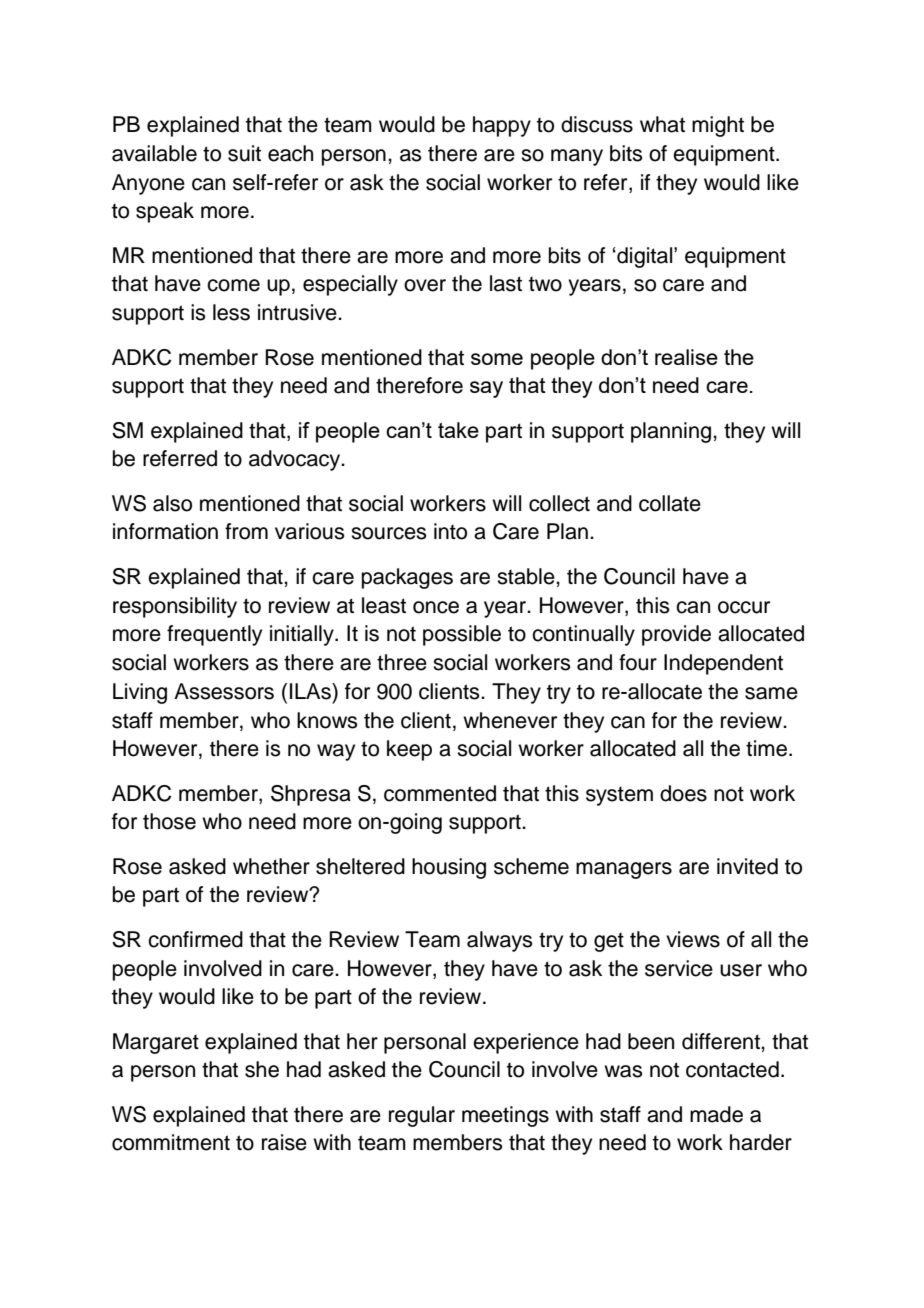 This screenshot has width=924, height=1308. I want to click on made, so click(716, 1114).
